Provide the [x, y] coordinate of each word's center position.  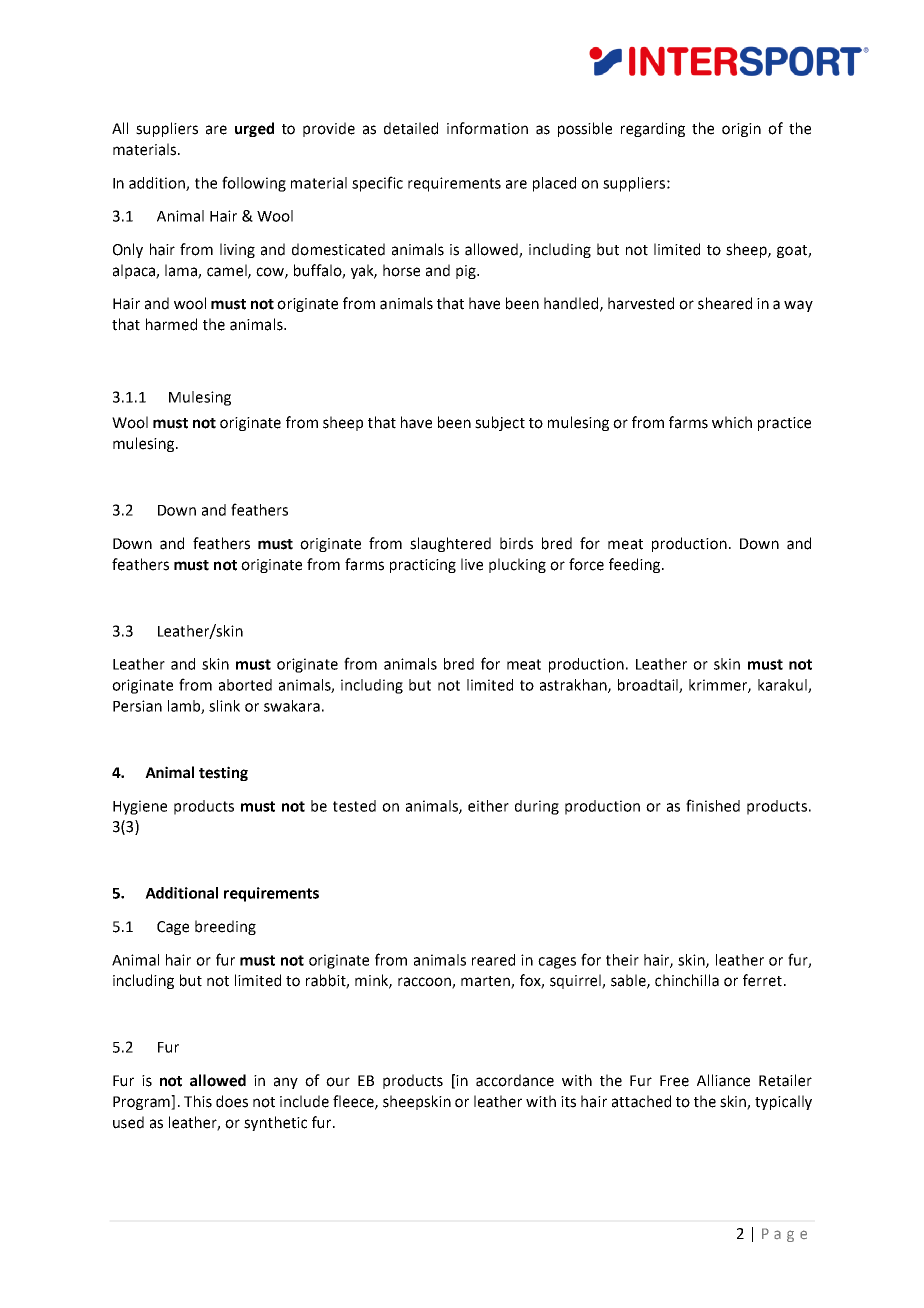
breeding [225, 927]
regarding [653, 129]
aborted [245, 685]
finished [713, 805]
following [254, 184]
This [198, 1101]
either [488, 806]
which [732, 422]
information [487, 128]
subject [500, 423]
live [472, 564]
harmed [171, 324]
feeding [636, 565]
